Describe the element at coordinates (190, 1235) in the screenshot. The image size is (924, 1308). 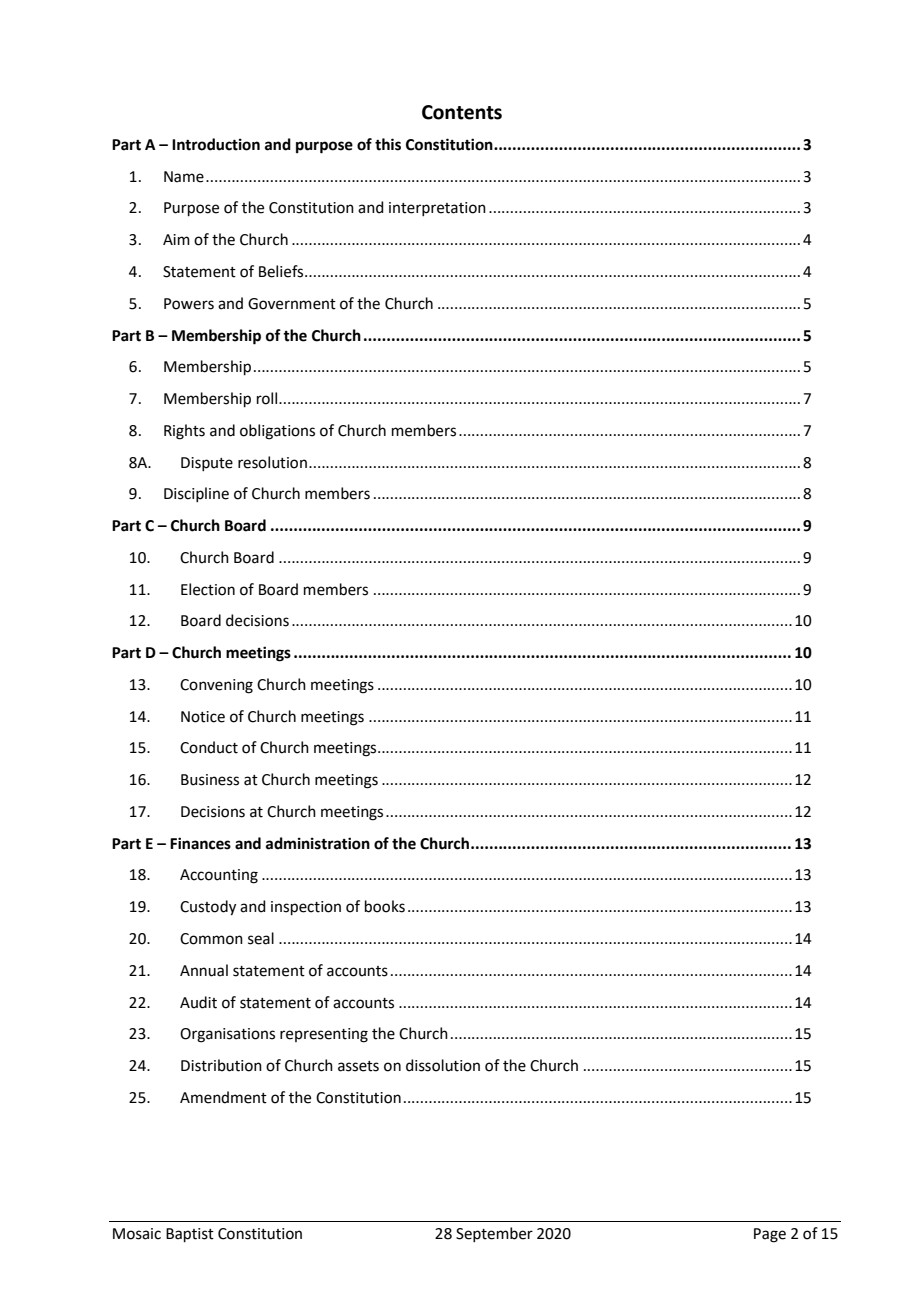
I see `Baptist` at that location.
